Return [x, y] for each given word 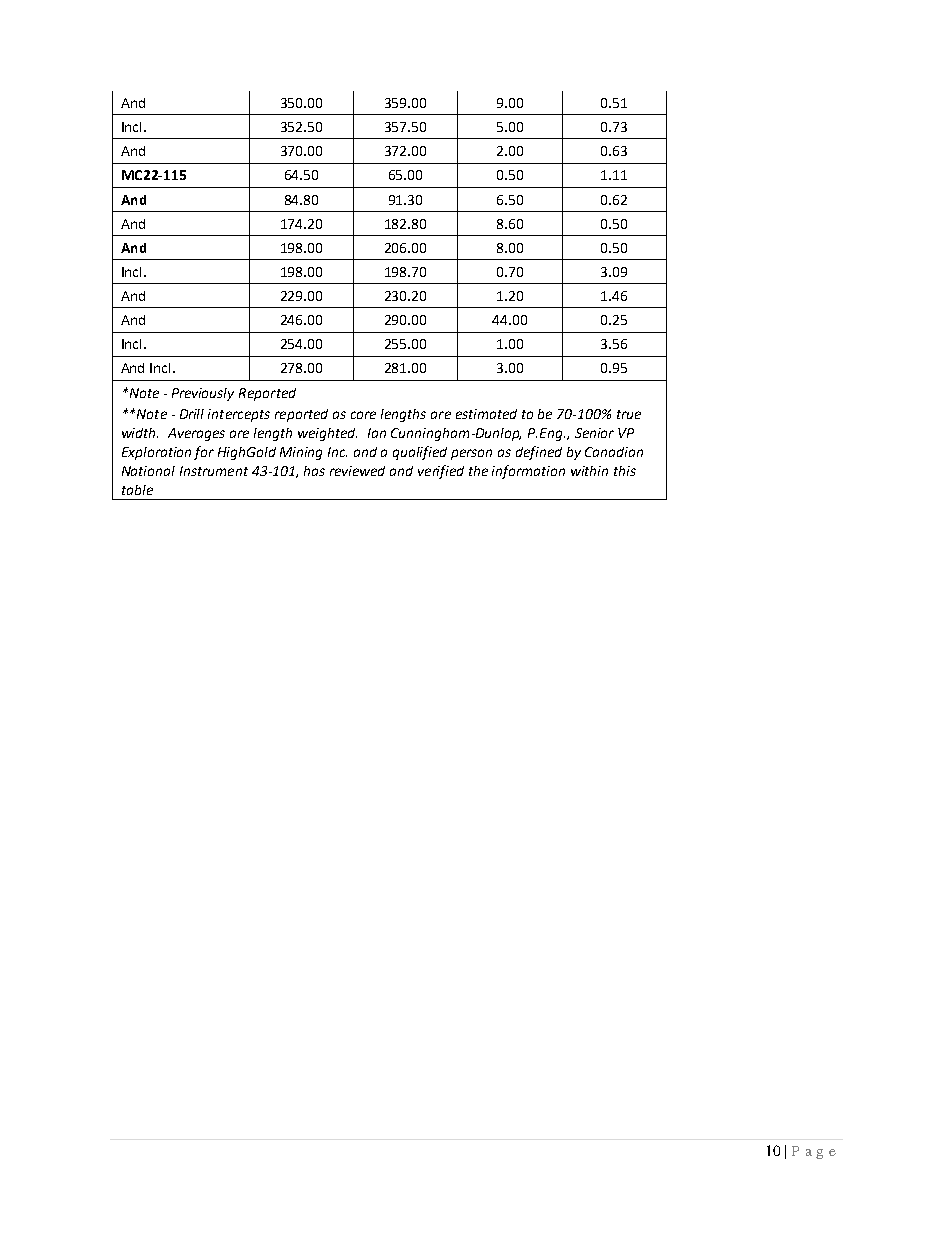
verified [441, 472]
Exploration [156, 453]
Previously [203, 394]
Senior [594, 433]
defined [539, 453]
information [528, 472]
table [137, 490]
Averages [196, 434]
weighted [327, 434]
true [629, 414]
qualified [420, 453]
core [363, 415]
